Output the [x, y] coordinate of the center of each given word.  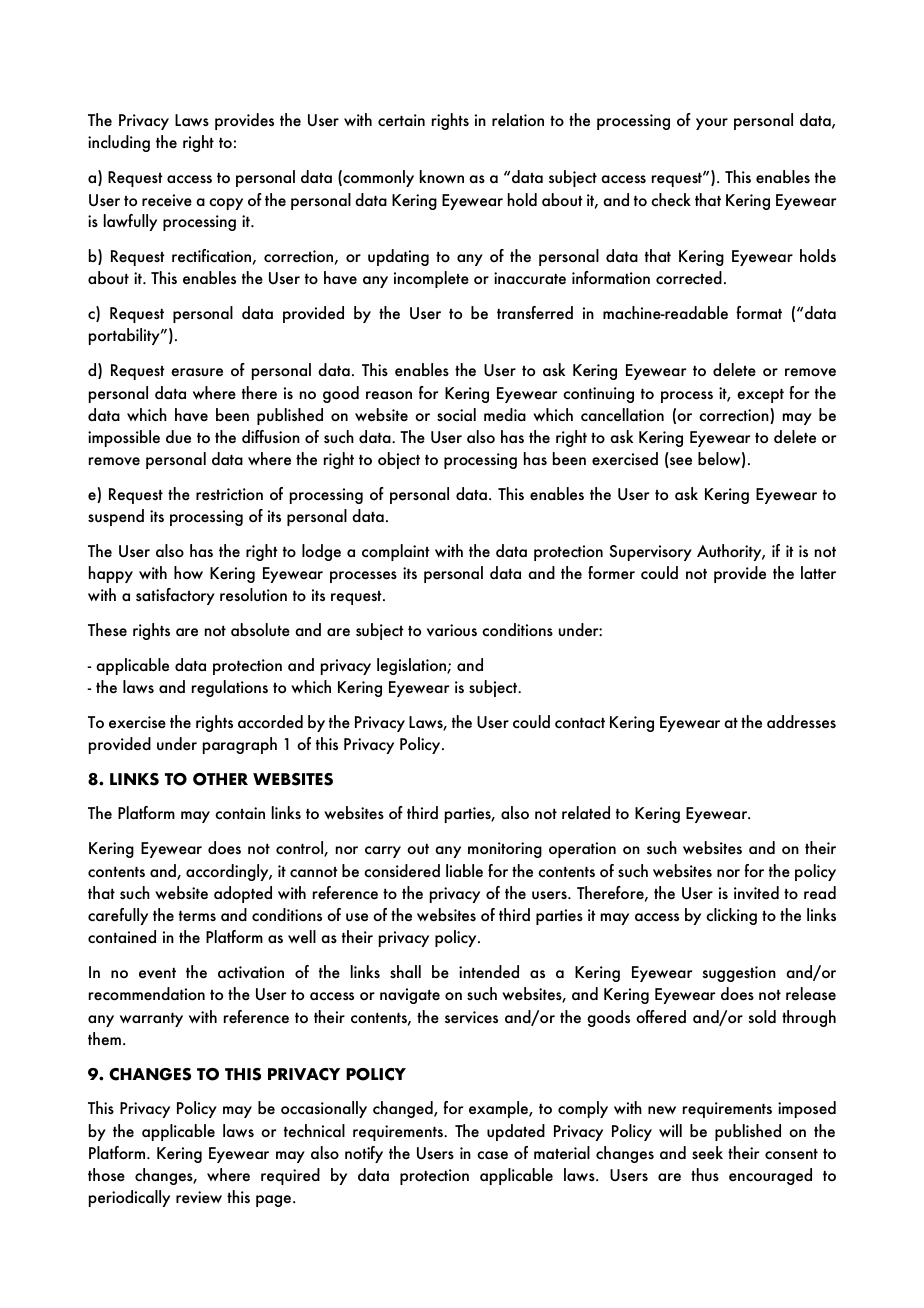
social [456, 415]
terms [197, 916]
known [442, 176]
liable [464, 871]
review [199, 1197]
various [452, 630]
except [760, 396]
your [712, 124]
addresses [801, 722]
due [178, 437]
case [492, 1155]
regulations [230, 688]
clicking [731, 916]
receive [167, 200]
